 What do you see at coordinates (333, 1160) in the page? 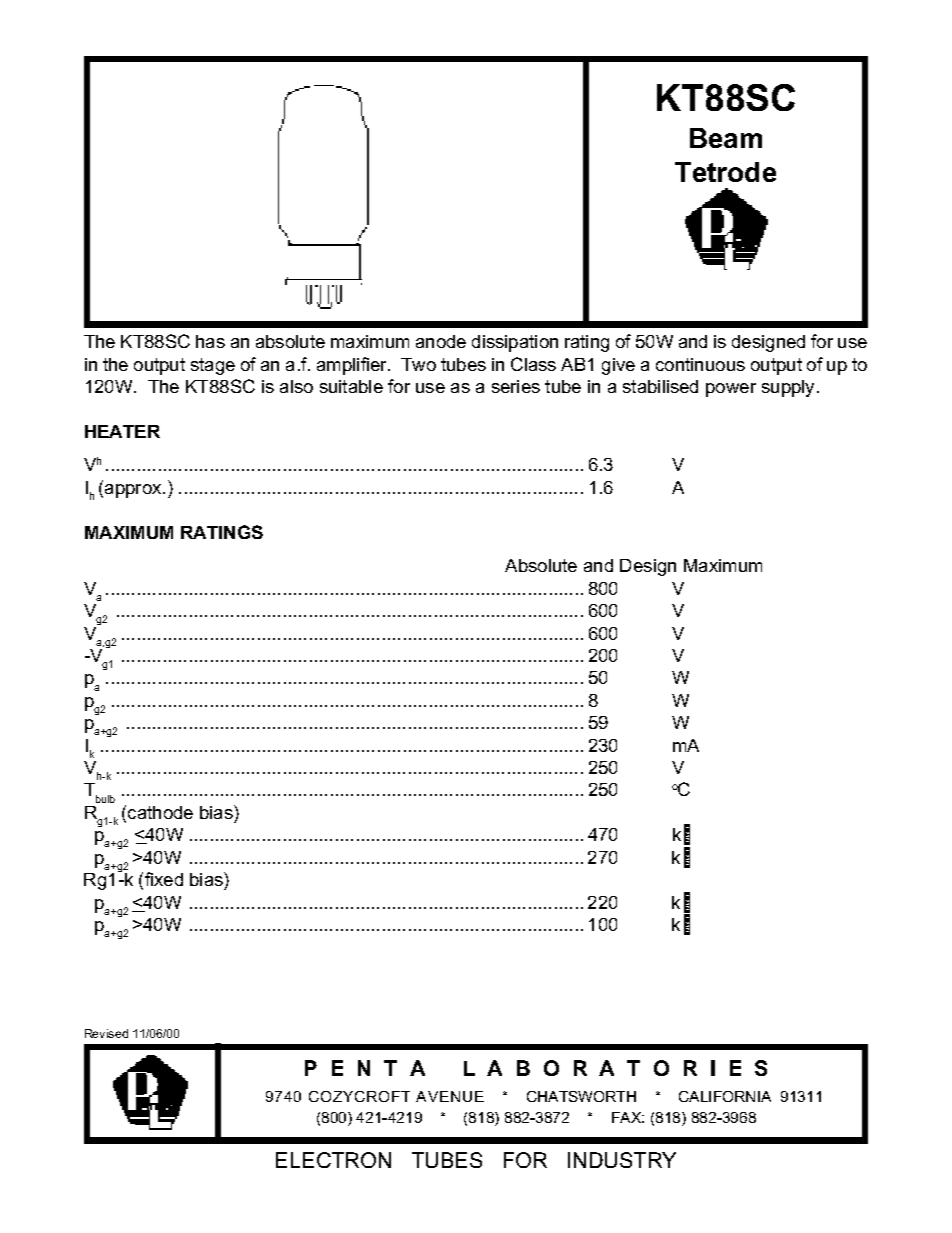
I see `ELECTRON` at bounding box center [333, 1160].
